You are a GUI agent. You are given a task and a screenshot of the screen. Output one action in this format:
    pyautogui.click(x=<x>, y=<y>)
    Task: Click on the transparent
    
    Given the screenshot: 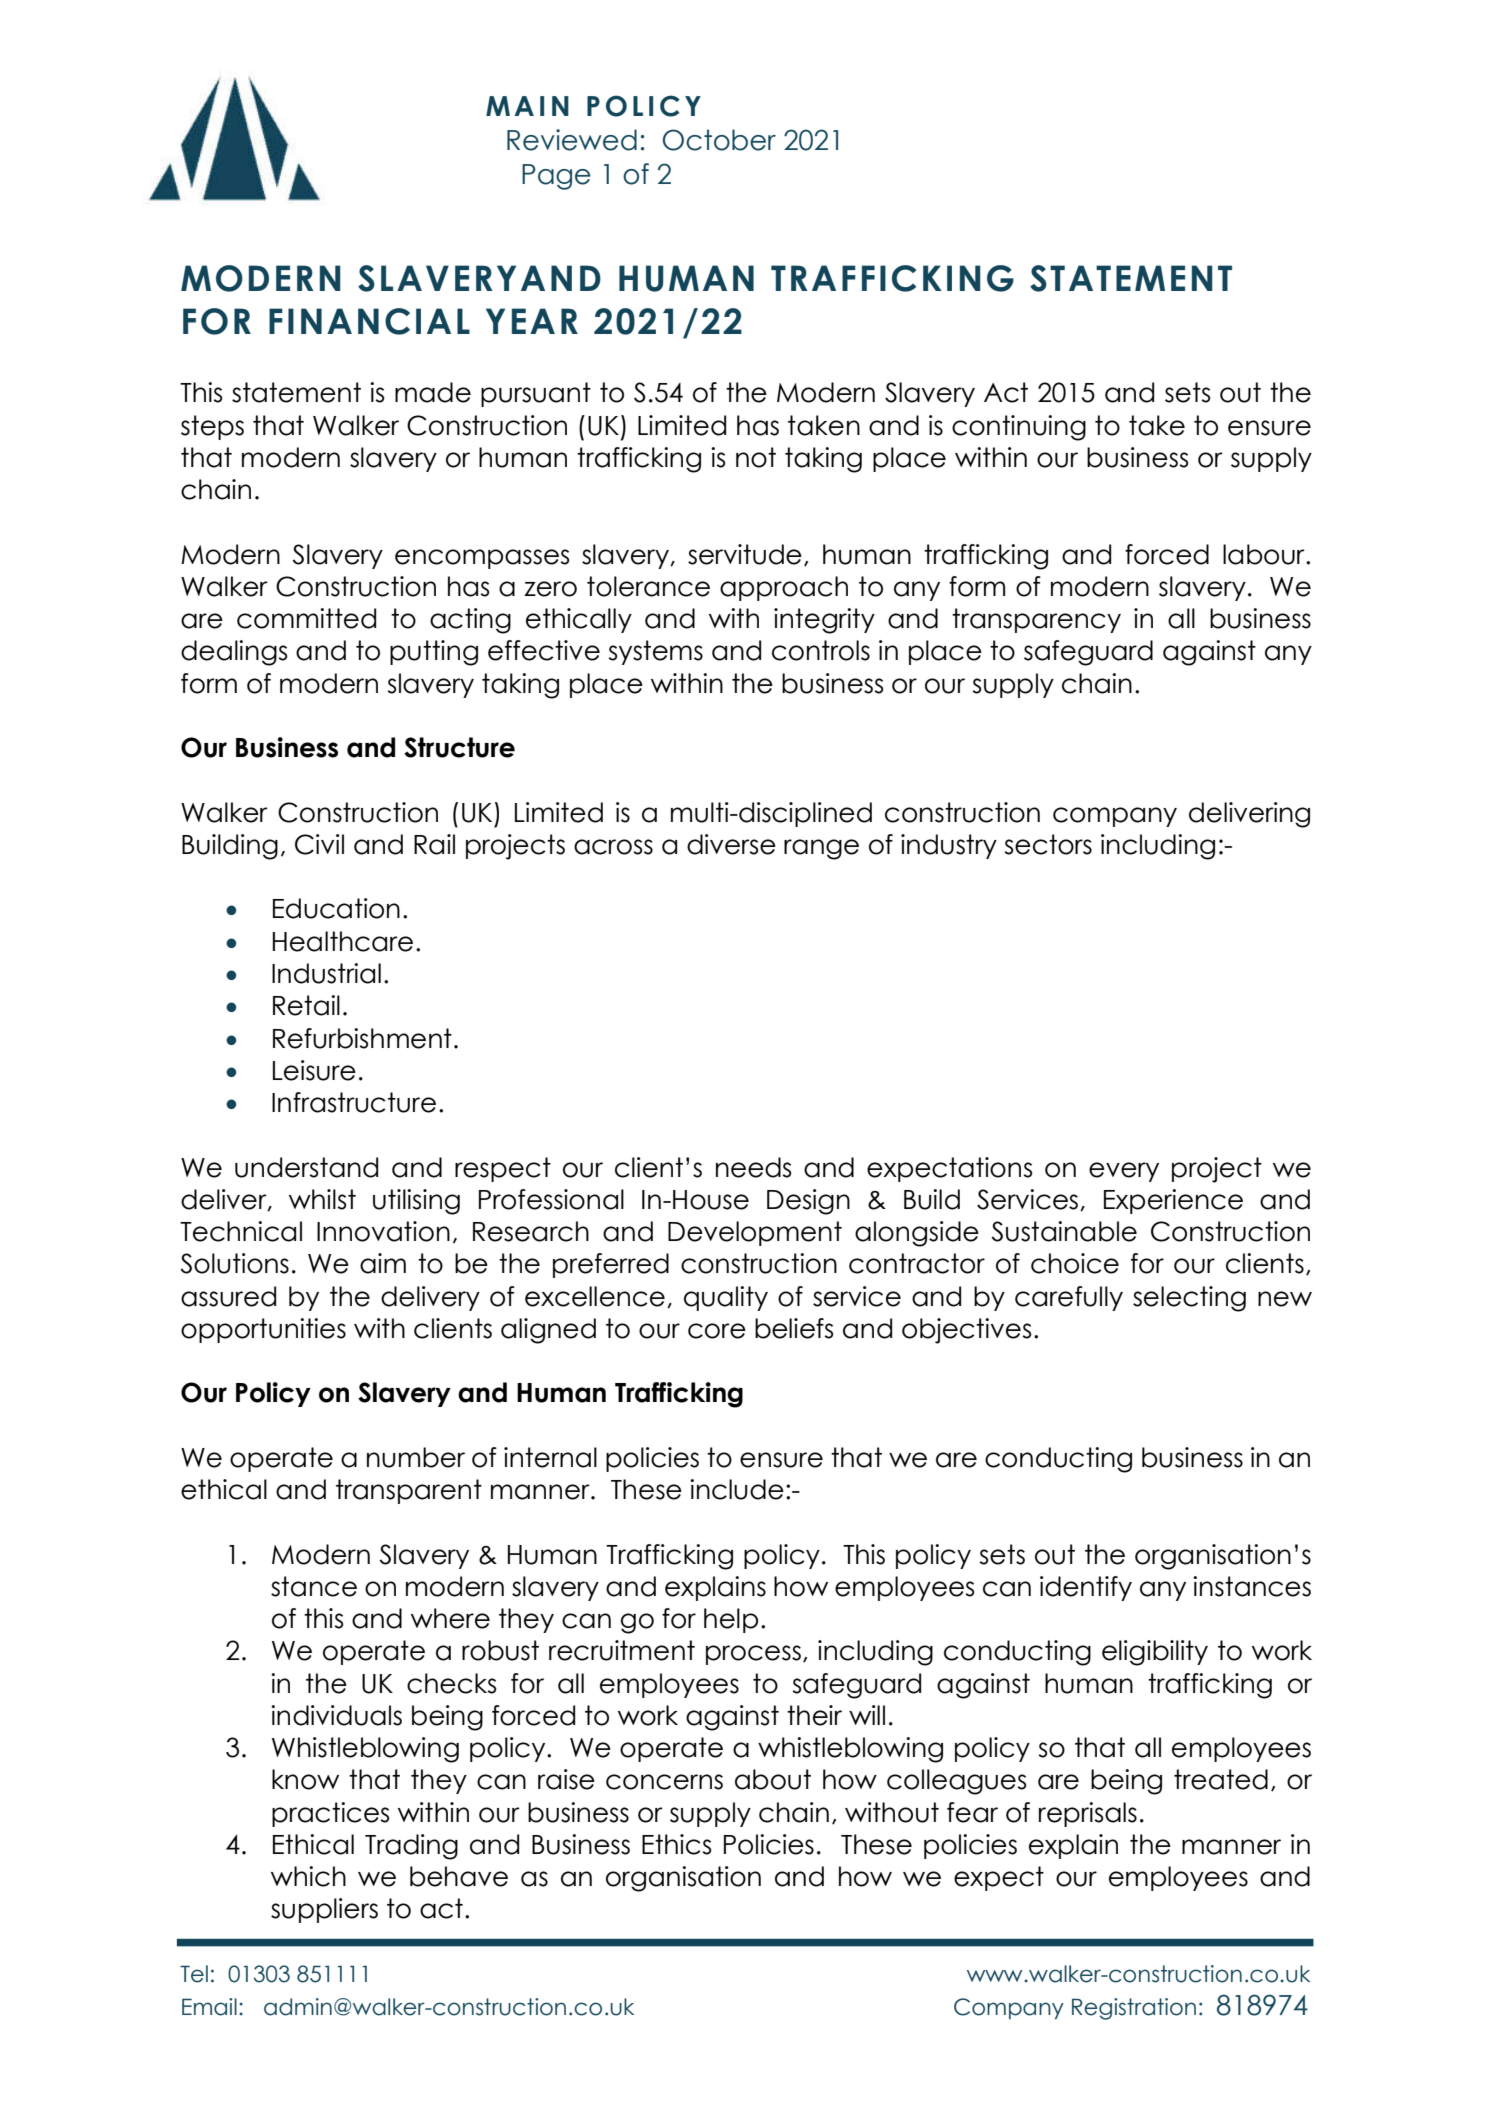 What is the action you would take?
    pyautogui.click(x=409, y=1491)
